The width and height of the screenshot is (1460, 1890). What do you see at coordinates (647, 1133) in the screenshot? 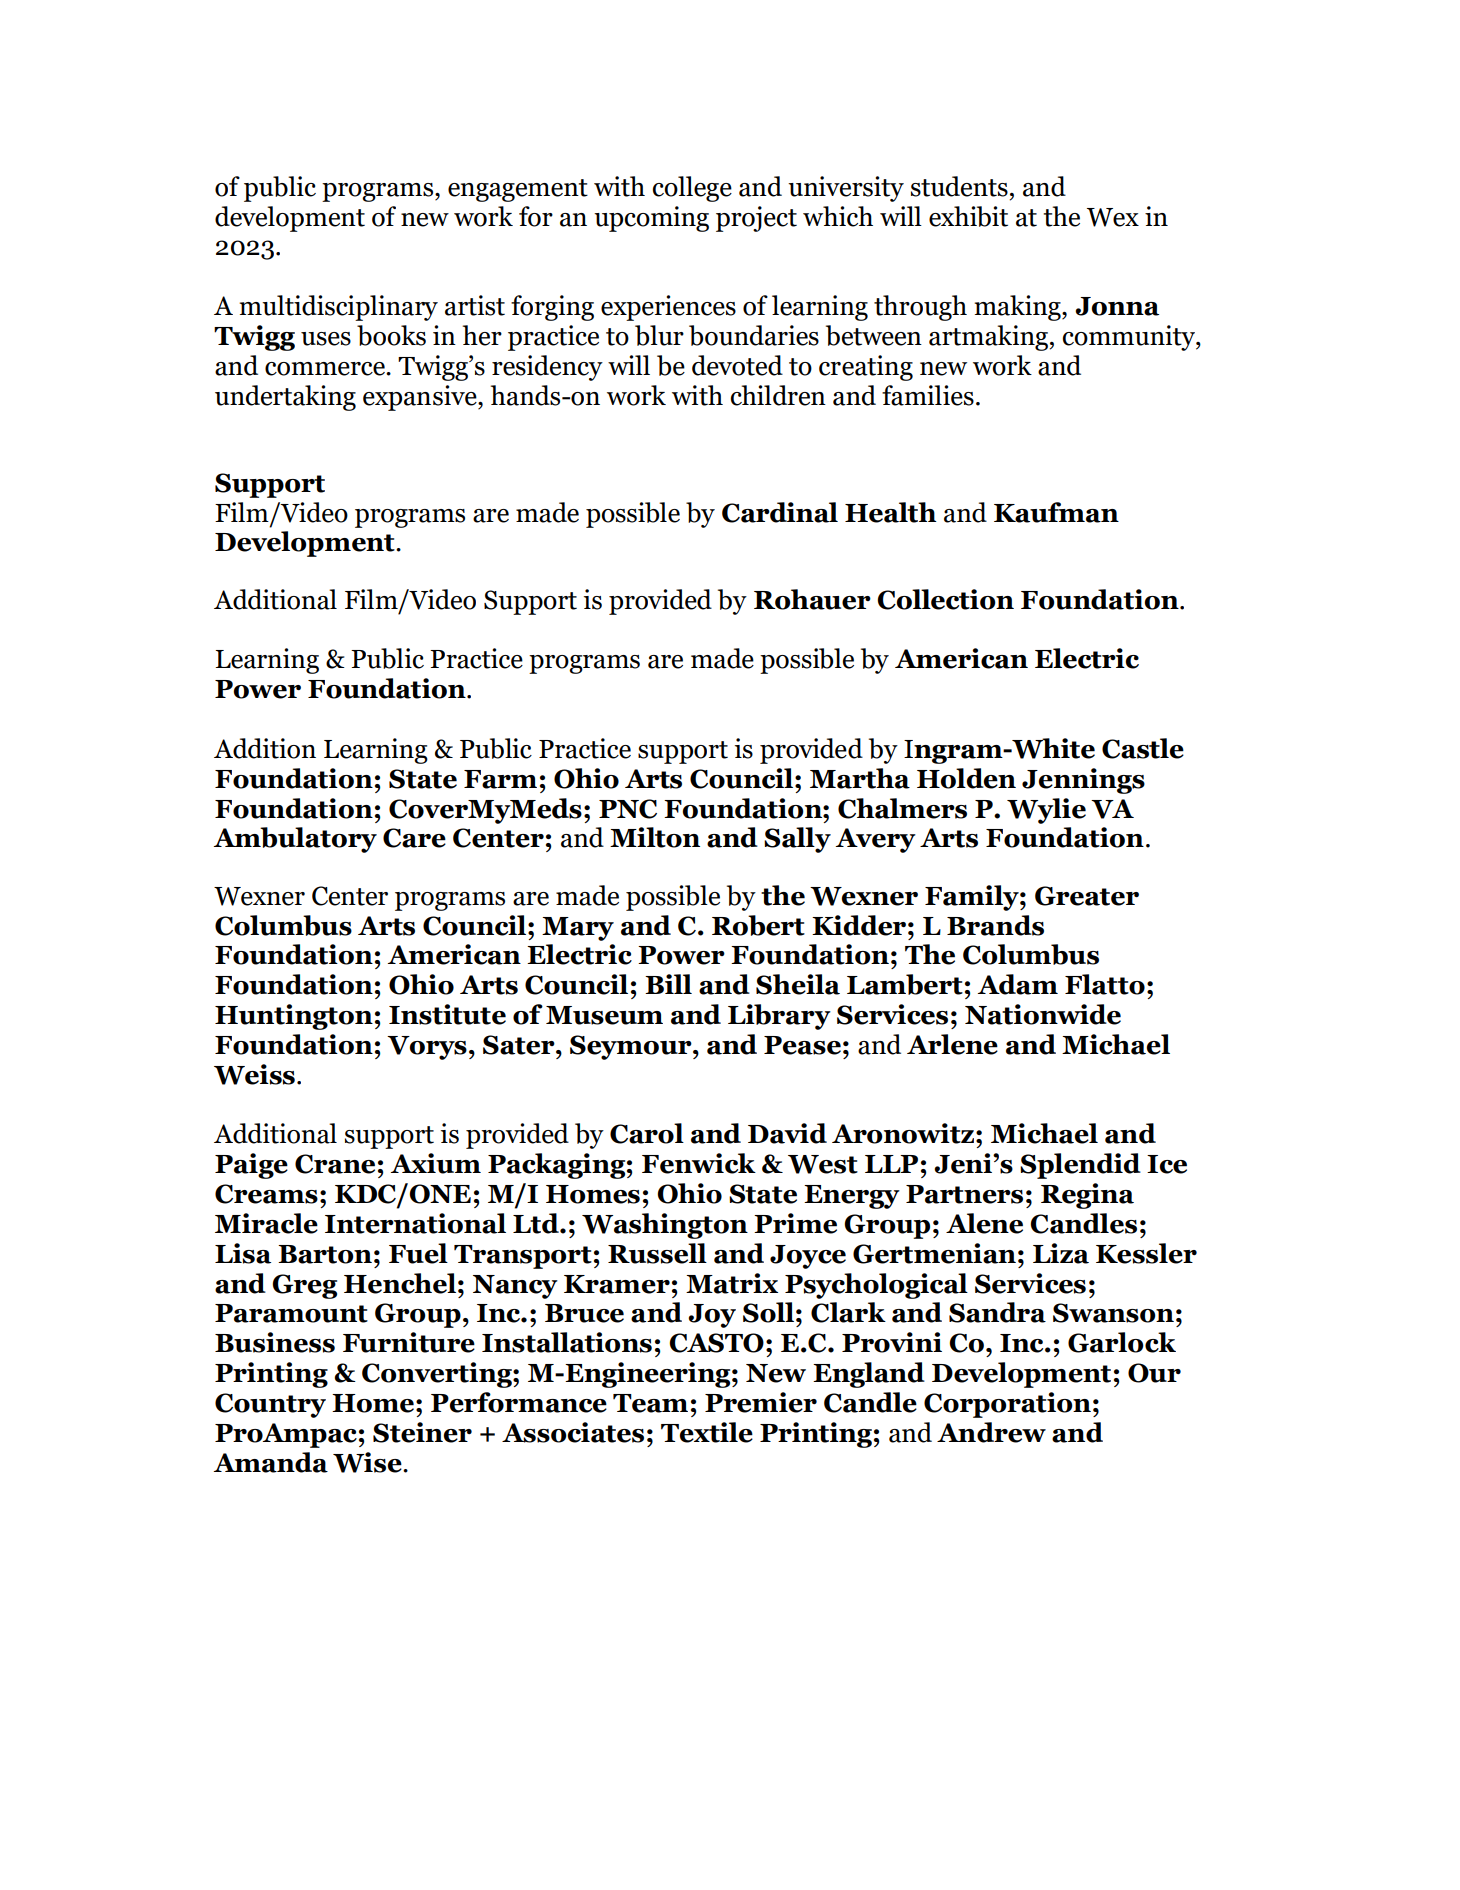
I see `Carol` at bounding box center [647, 1133].
